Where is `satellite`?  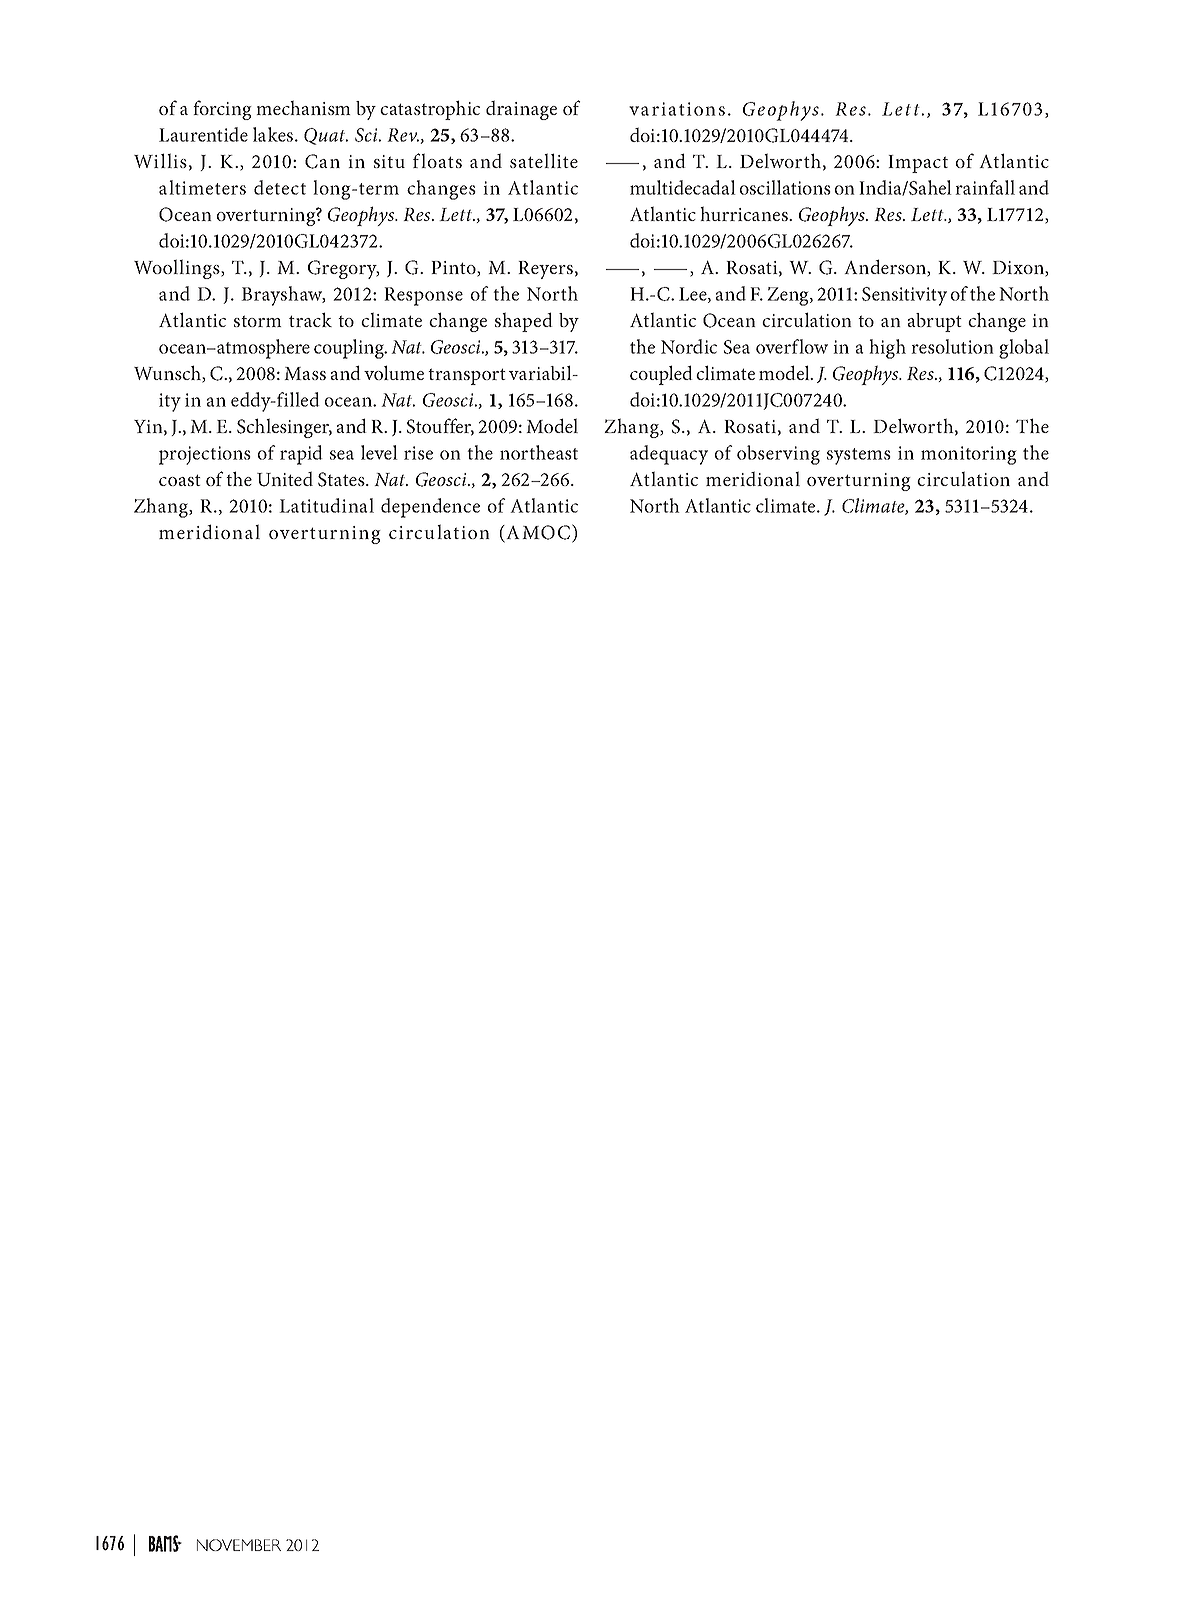
satellite is located at coordinates (544, 160).
